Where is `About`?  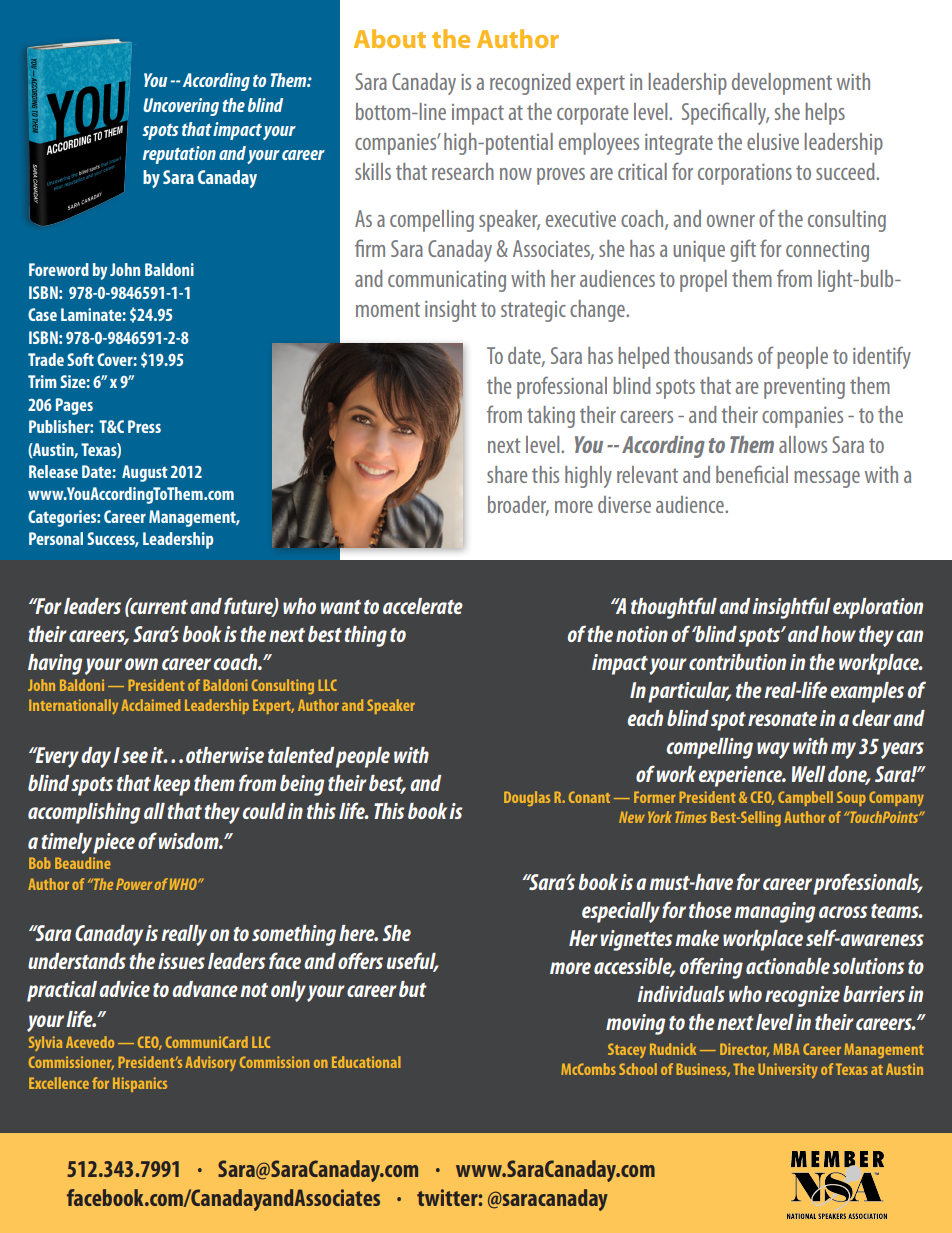 About is located at coordinates (390, 38).
